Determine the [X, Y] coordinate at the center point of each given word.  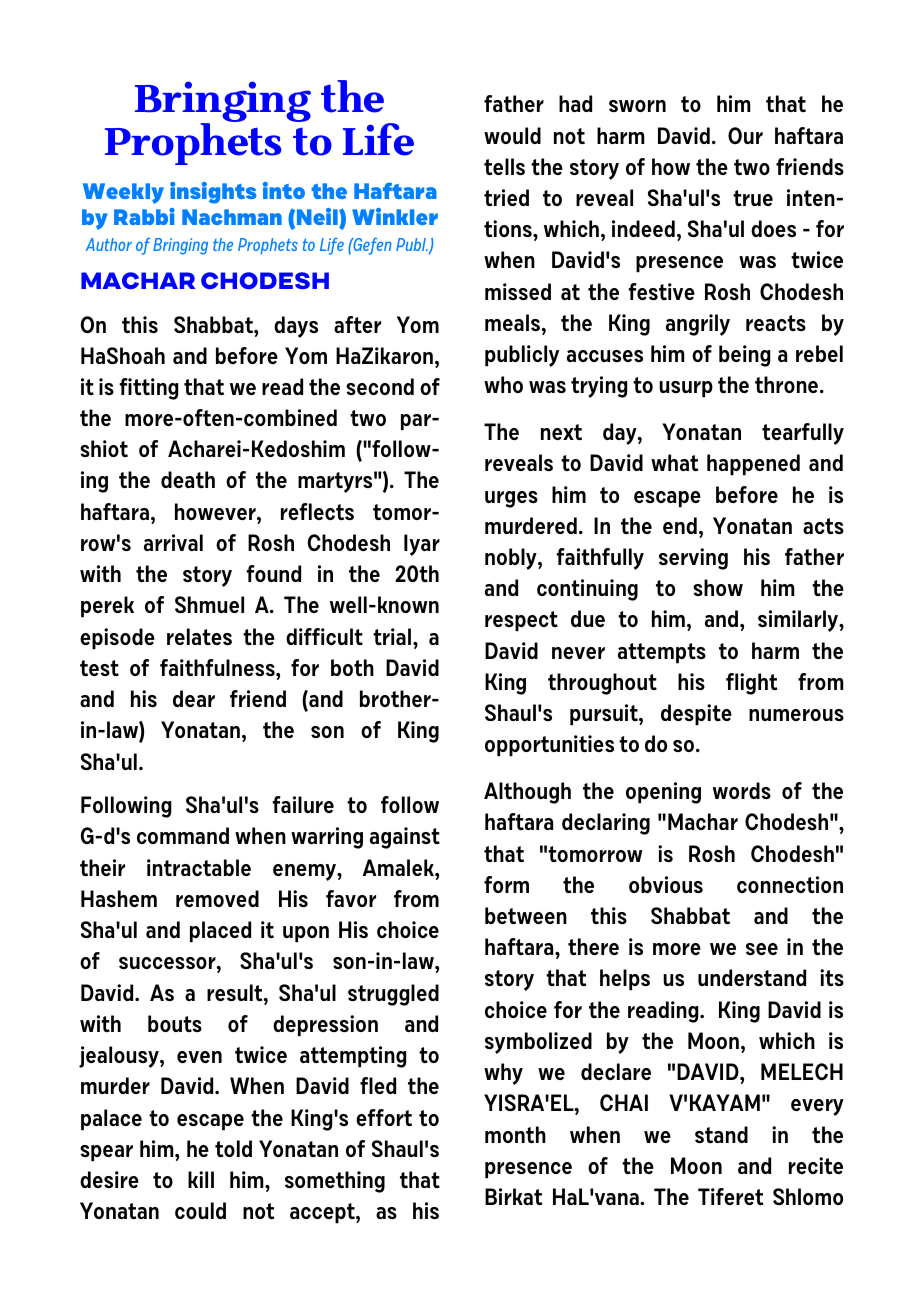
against [405, 838]
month [515, 1134]
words [742, 790]
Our [745, 135]
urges [511, 499]
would [512, 135]
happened [753, 465]
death [188, 479]
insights [213, 193]
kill [201, 1179]
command [183, 835]
